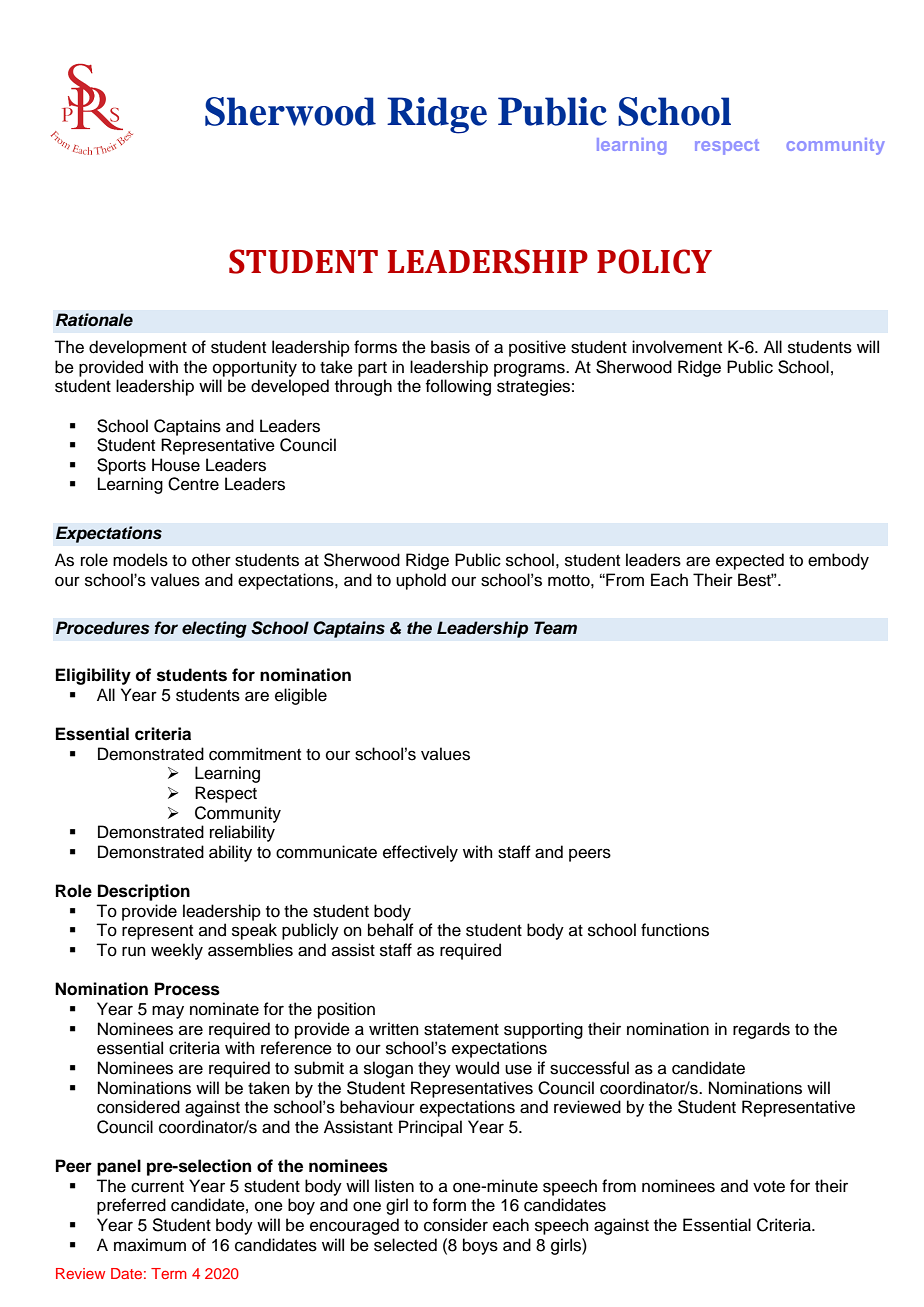  Describe the element at coordinates (769, 1187) in the document. I see `vote` at that location.
